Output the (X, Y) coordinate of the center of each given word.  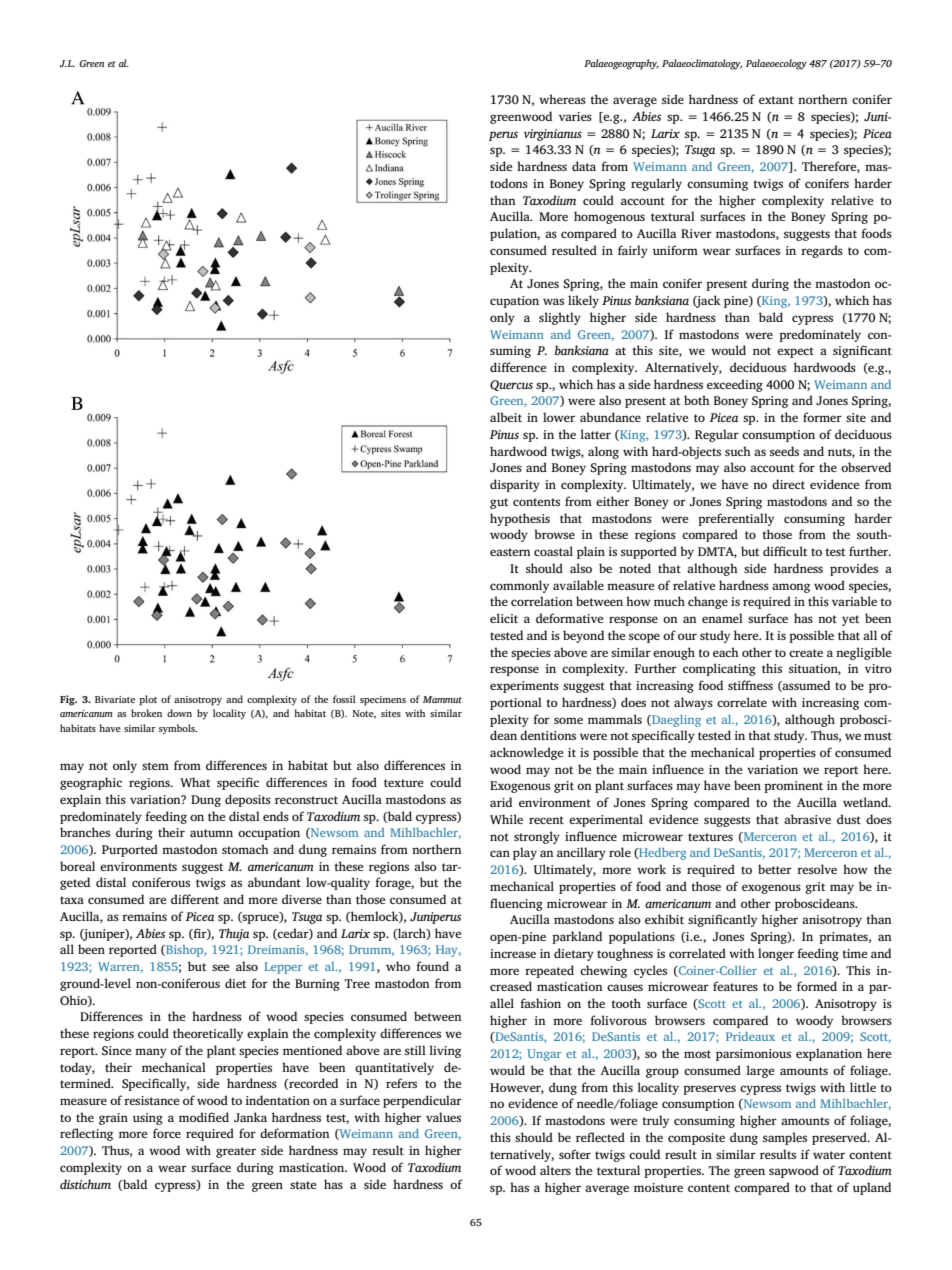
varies (575, 116)
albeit (506, 417)
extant (776, 100)
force (167, 1133)
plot (148, 700)
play (525, 853)
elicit (504, 618)
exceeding (735, 385)
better (775, 869)
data (584, 166)
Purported (130, 850)
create (806, 653)
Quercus (511, 385)
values (443, 1117)
